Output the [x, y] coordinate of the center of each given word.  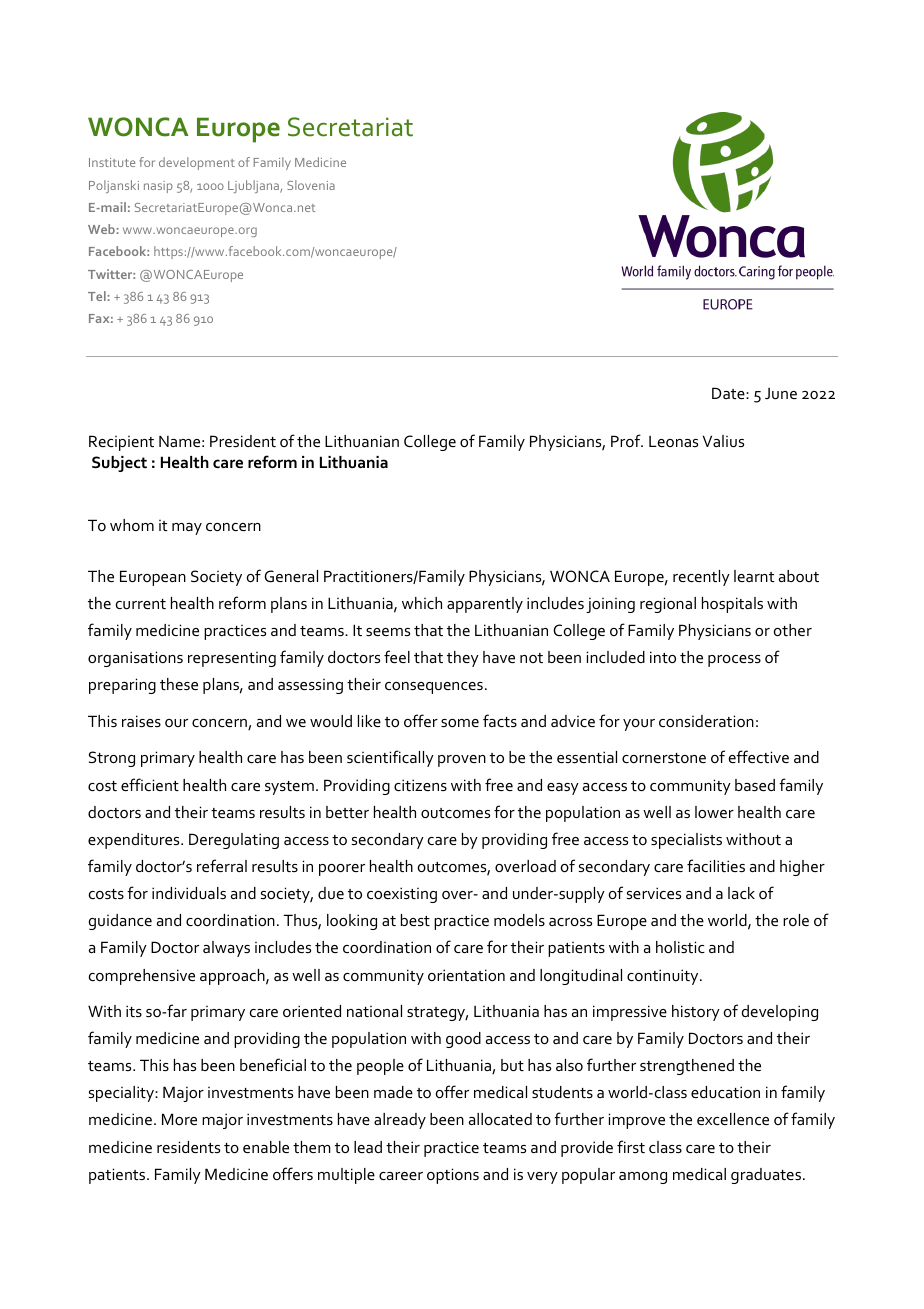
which [422, 603]
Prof [627, 440]
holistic [680, 947]
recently [701, 578]
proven [462, 761]
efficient [150, 784]
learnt [754, 576]
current [141, 604]
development [197, 163]
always [226, 949]
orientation [466, 975]
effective [759, 756]
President [243, 441]
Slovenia [311, 185]
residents [188, 1147]
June [781, 393]
